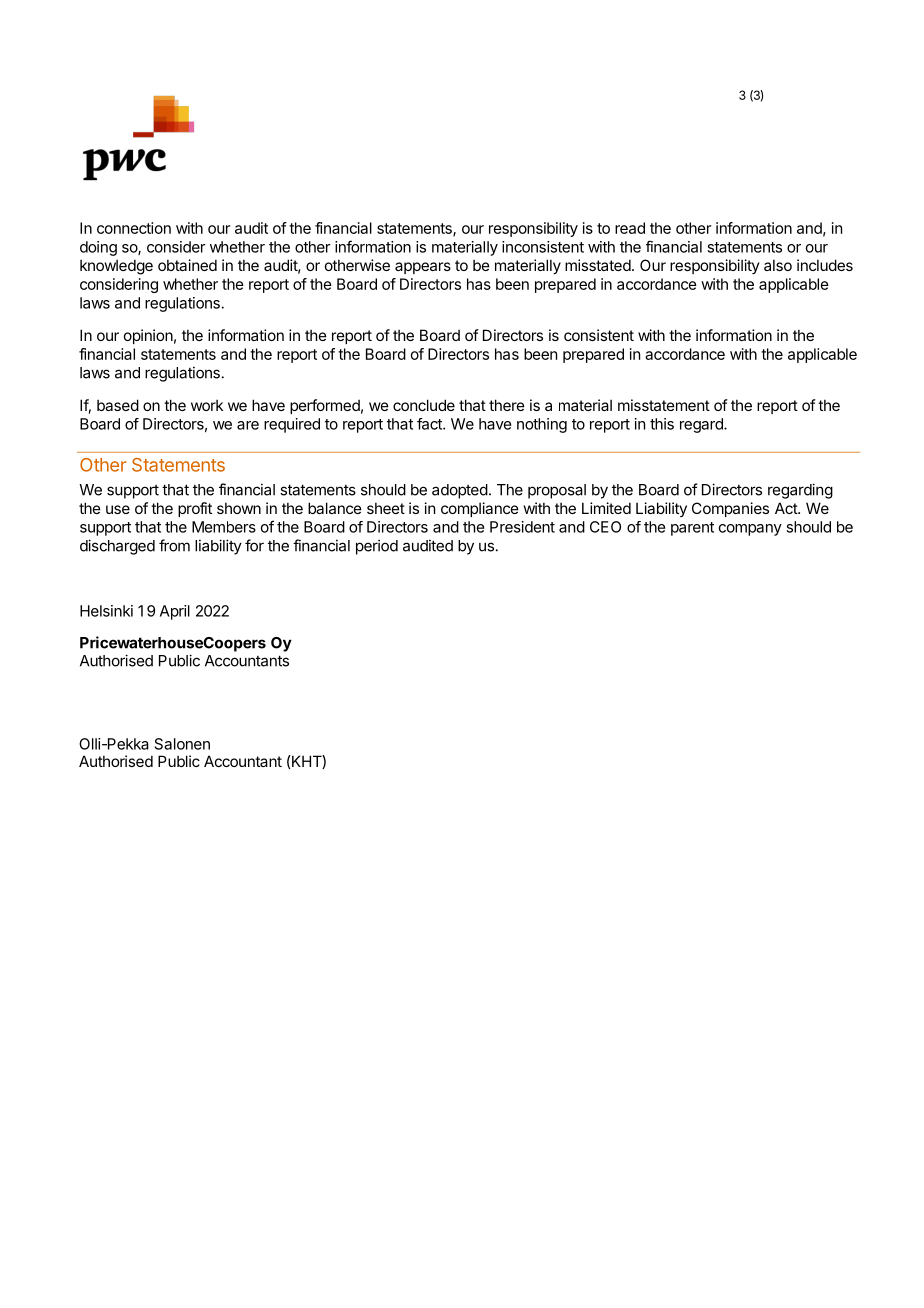 This screenshot has width=924, height=1308. Describe the element at coordinates (134, 228) in the screenshot. I see `connection` at that location.
